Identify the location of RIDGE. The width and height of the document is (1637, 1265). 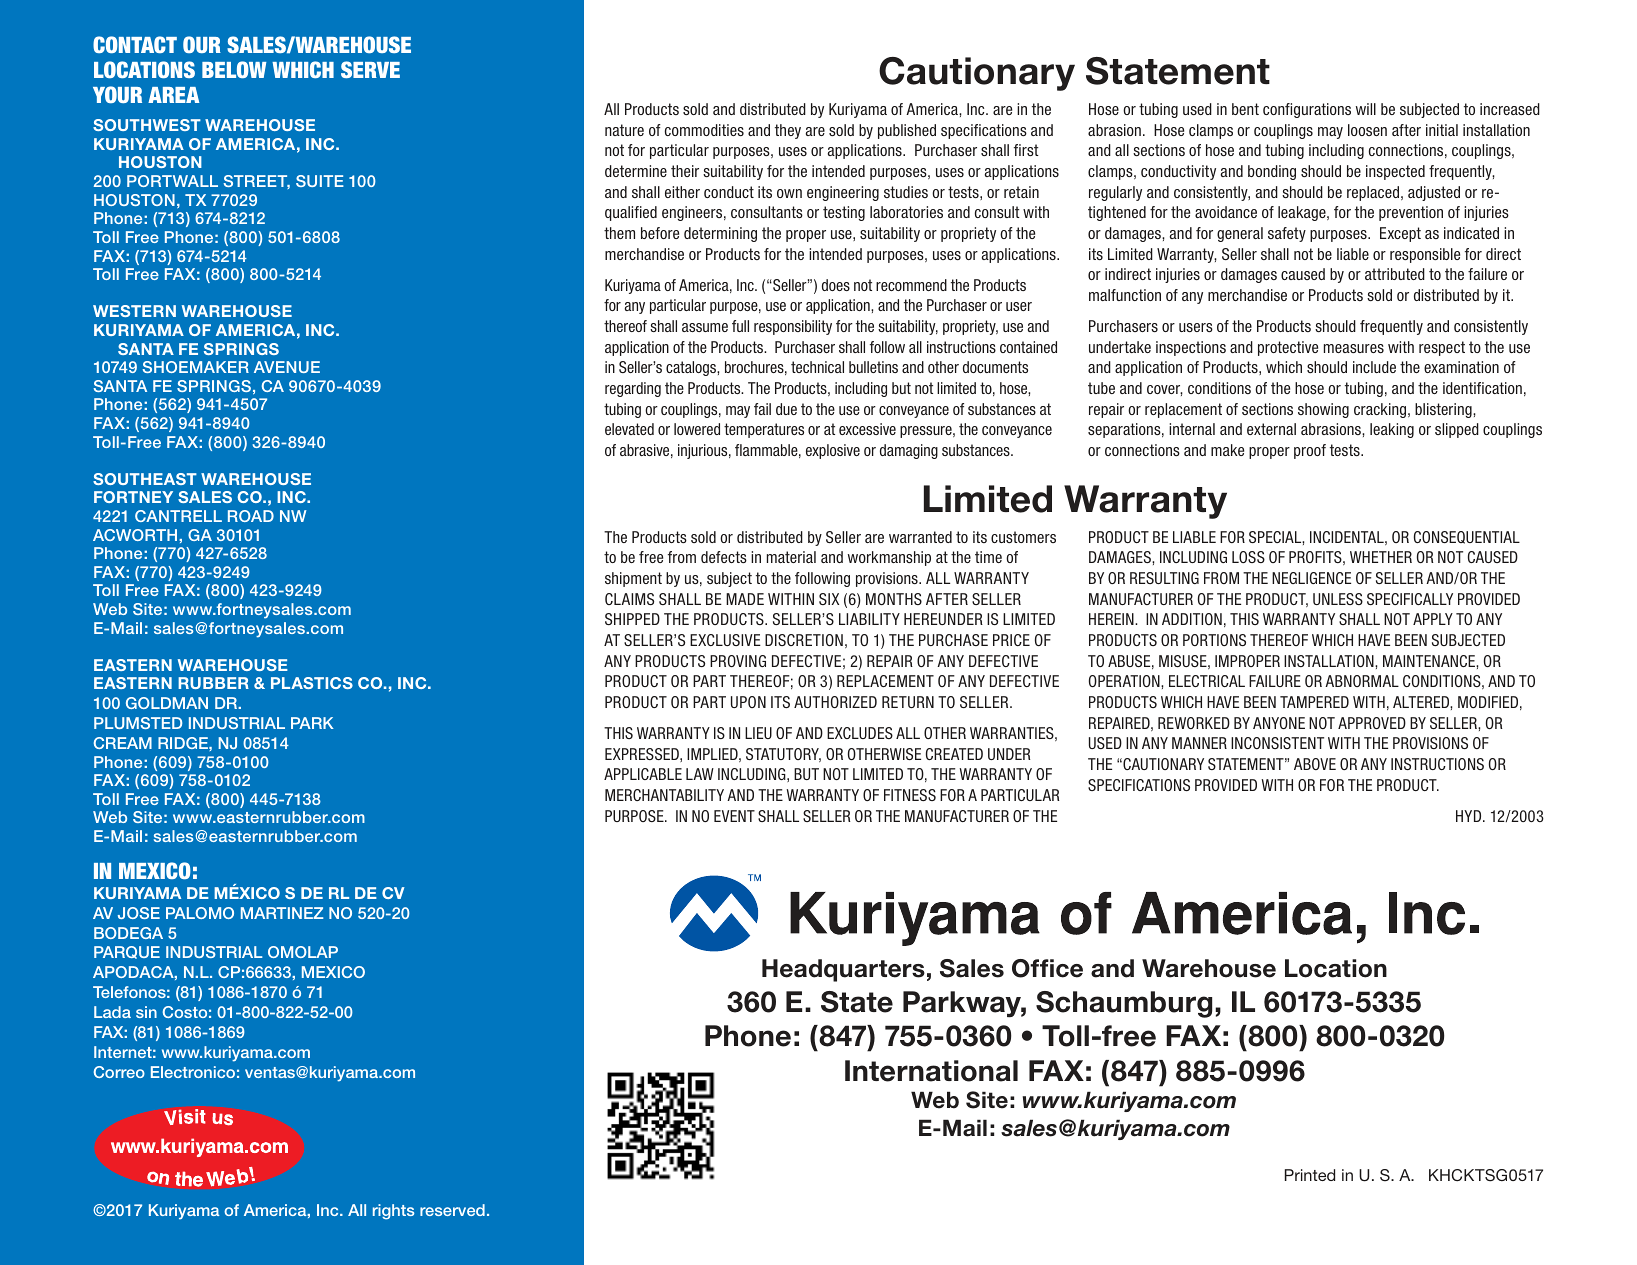
(184, 743).
